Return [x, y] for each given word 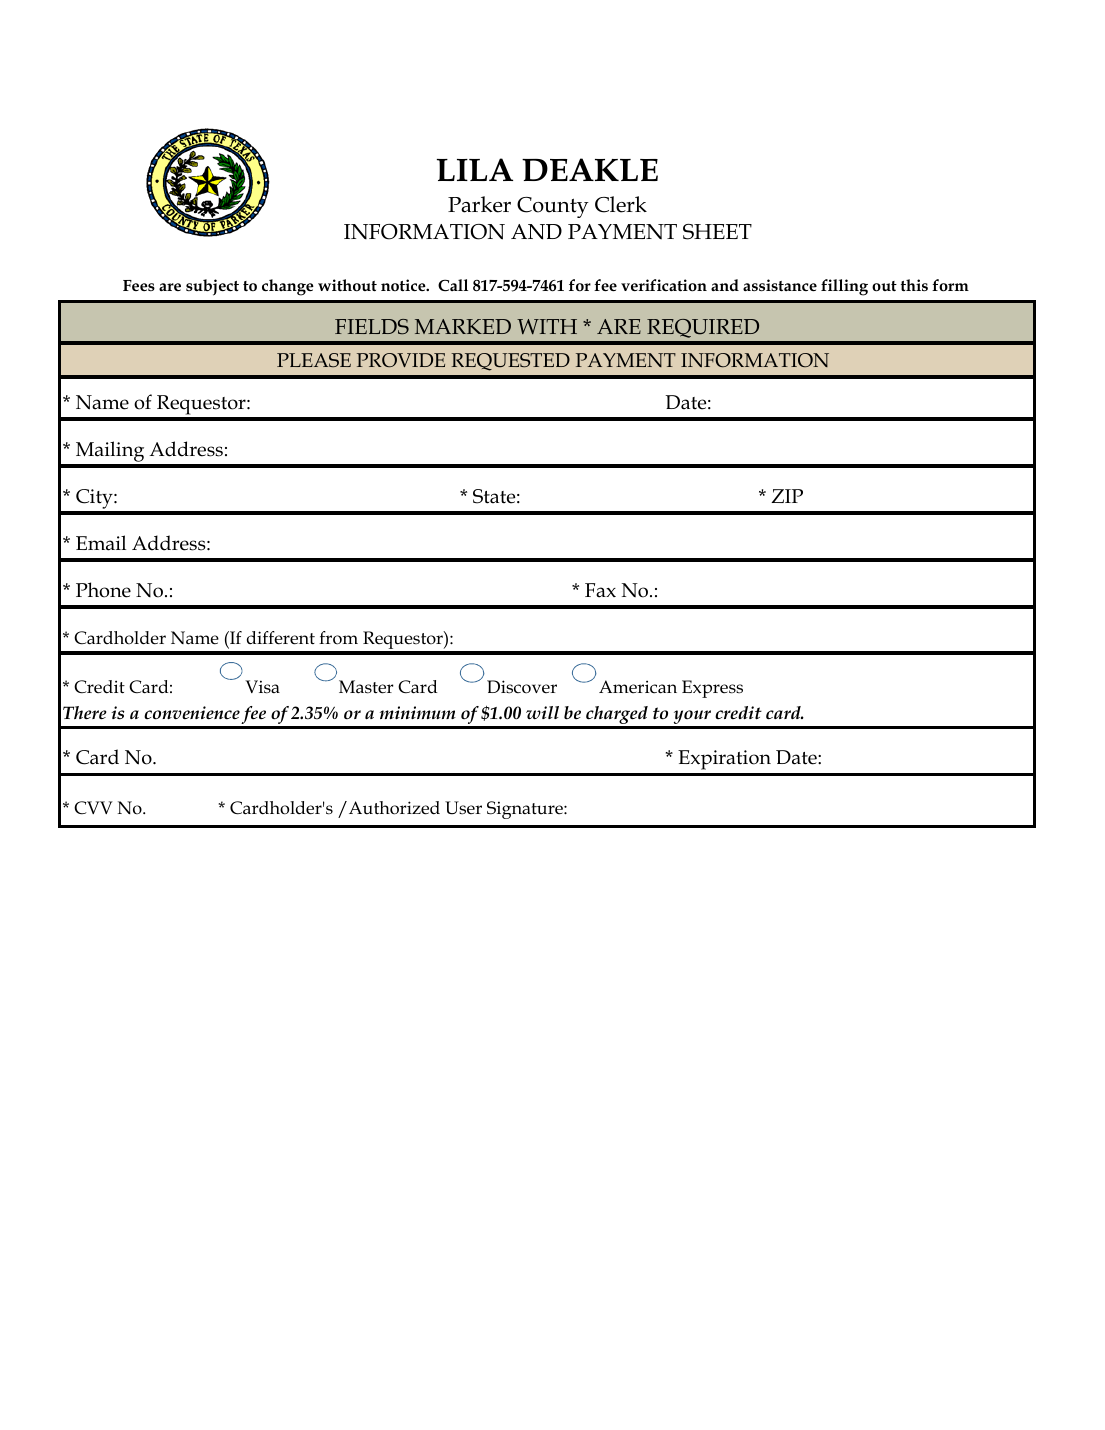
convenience [192, 713]
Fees [139, 285]
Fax [600, 590]
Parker [479, 204]
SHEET [717, 232]
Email [101, 543]
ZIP [787, 496]
